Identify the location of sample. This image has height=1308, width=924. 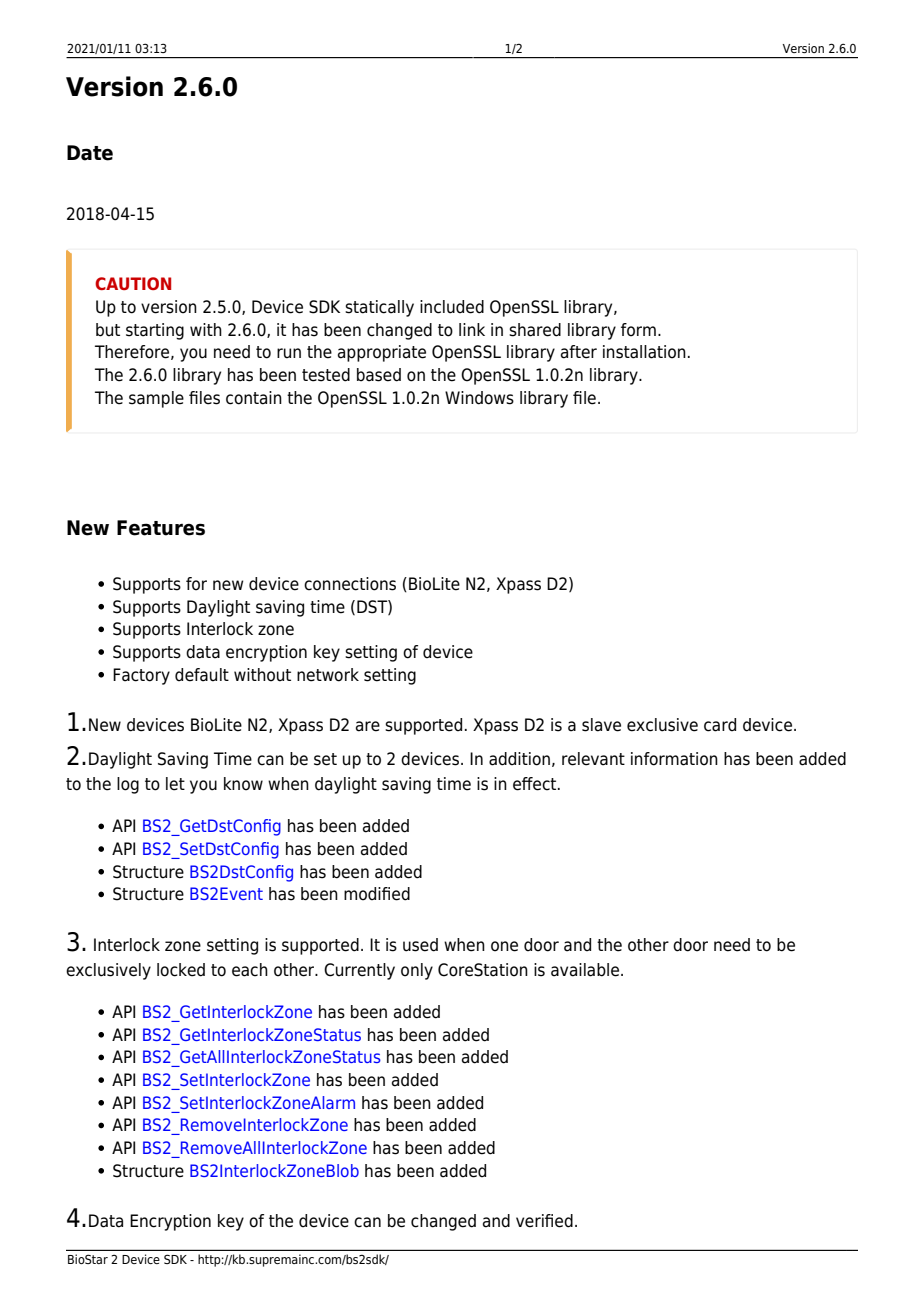
(156, 399).
